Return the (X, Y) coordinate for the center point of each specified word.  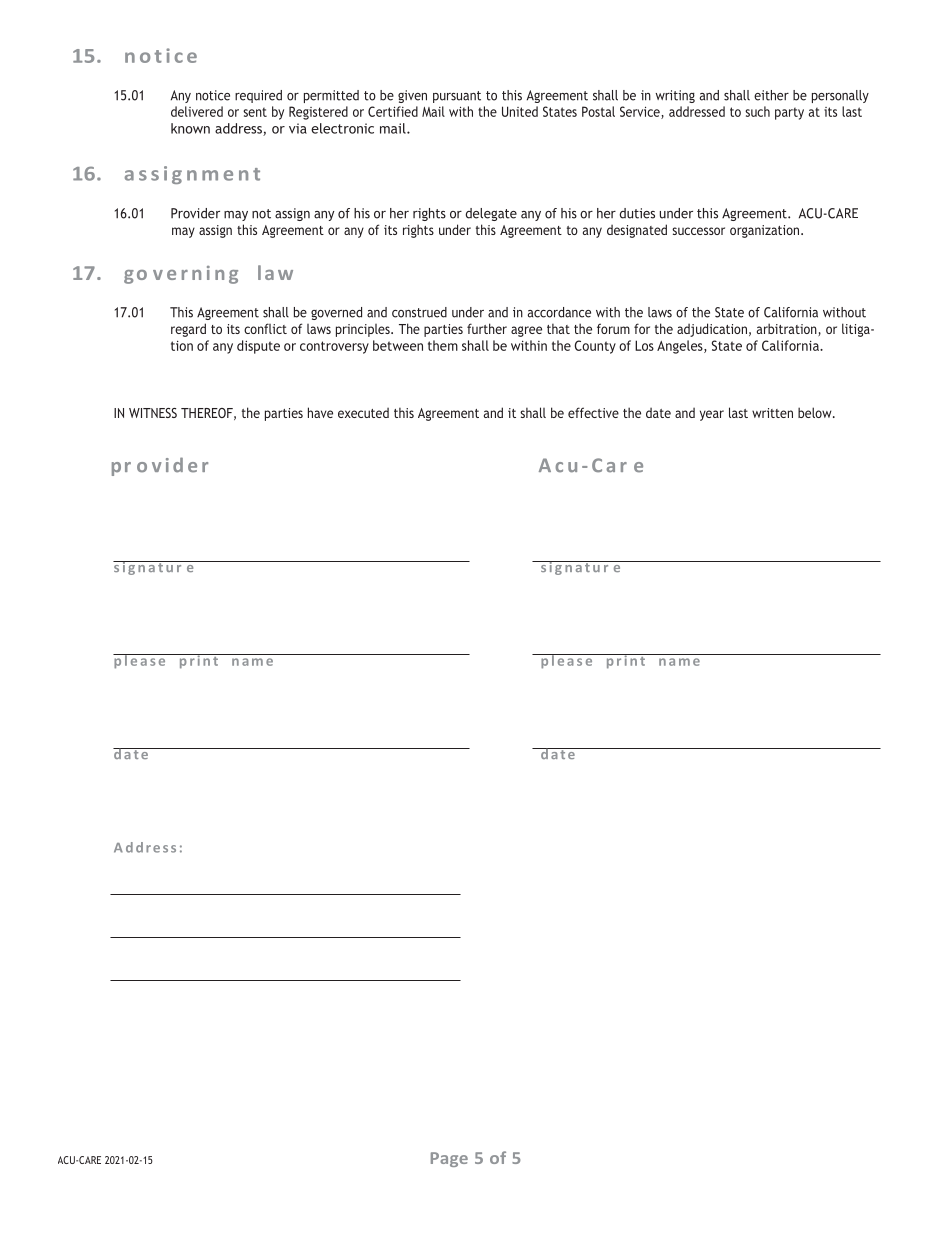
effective (593, 412)
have (320, 412)
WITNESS (153, 413)
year (712, 415)
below (816, 412)
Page (449, 1159)
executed (363, 413)
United (520, 111)
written (772, 413)
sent (255, 112)
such (757, 111)
